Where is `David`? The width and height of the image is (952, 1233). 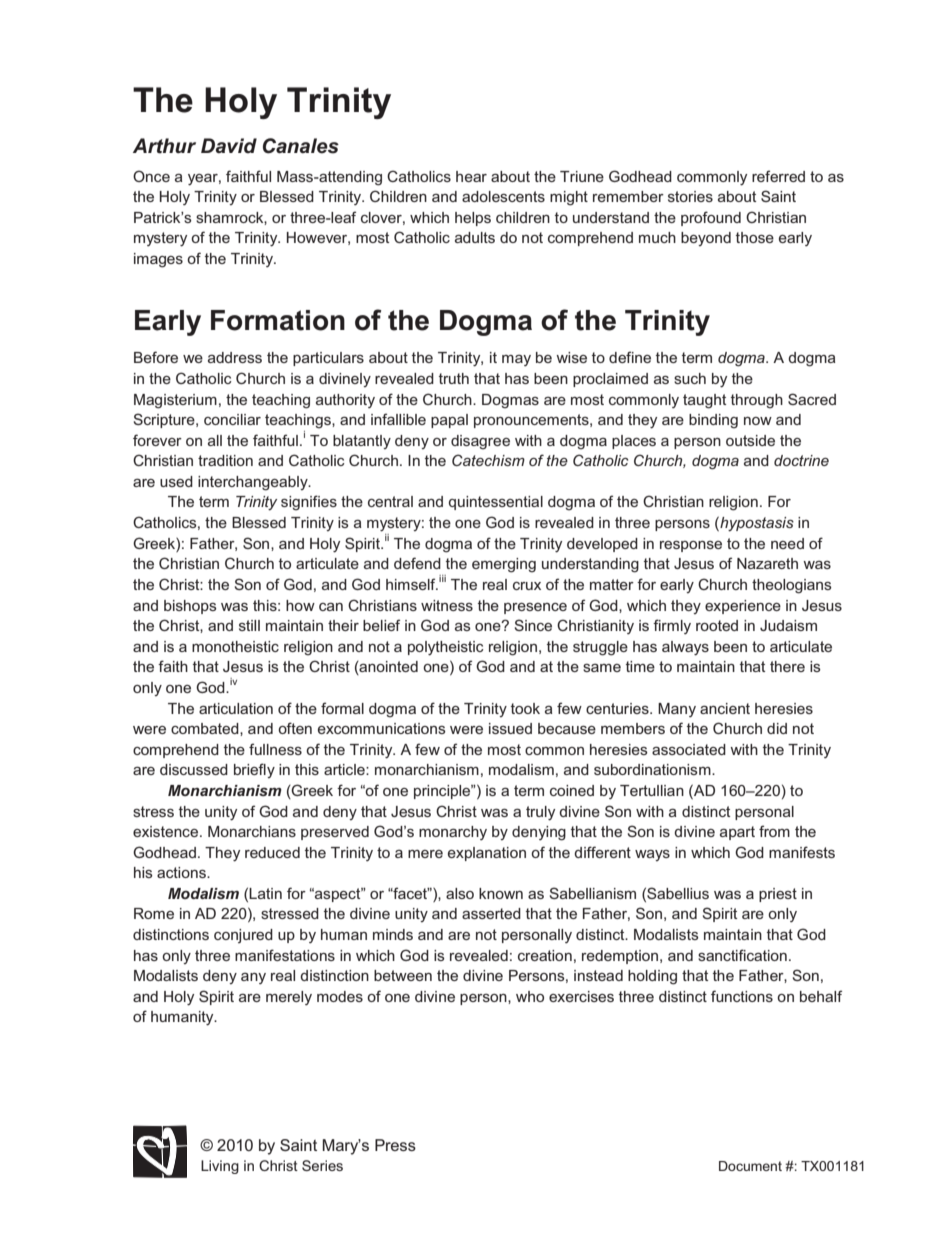 David is located at coordinates (229, 146).
